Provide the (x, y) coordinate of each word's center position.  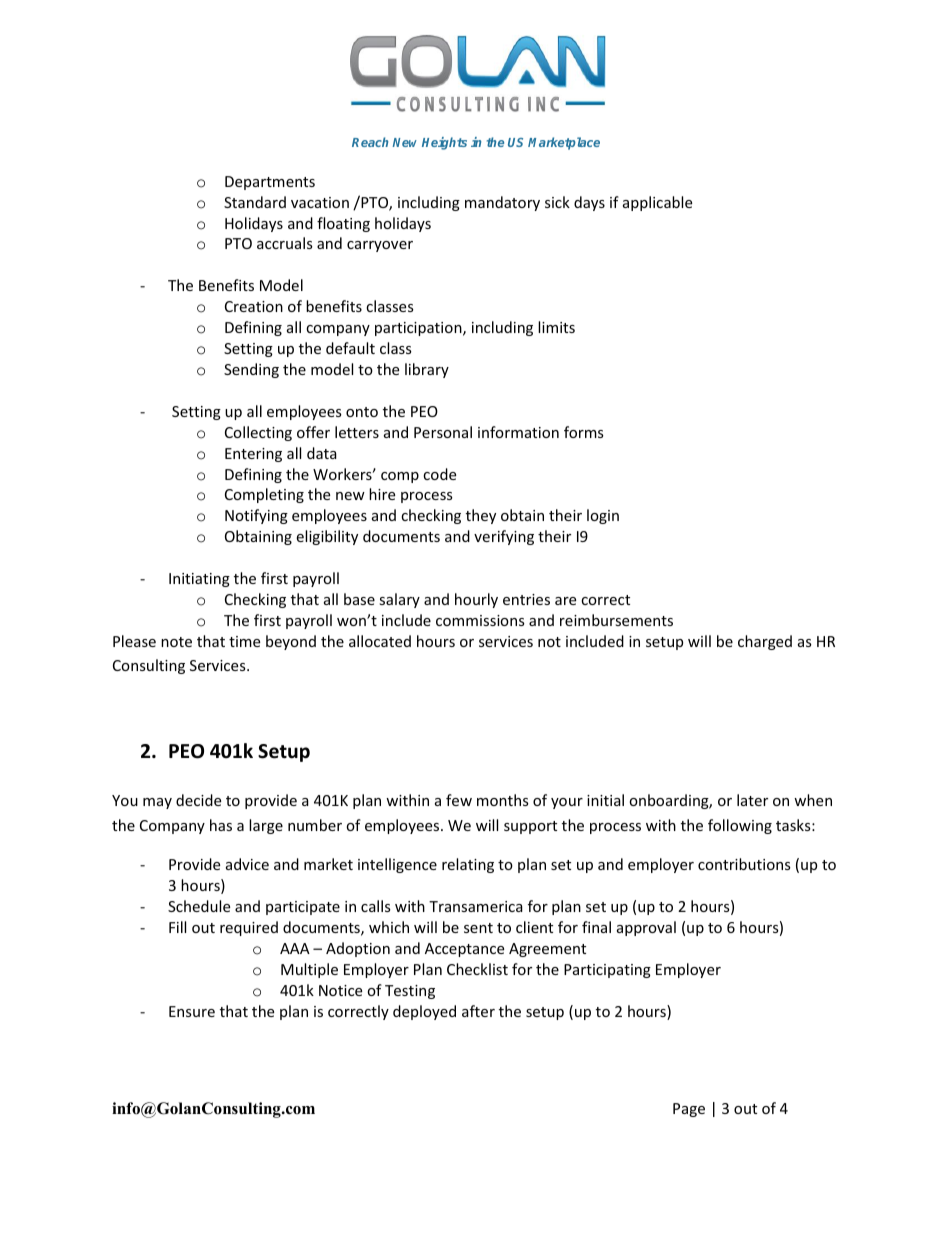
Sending (251, 370)
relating (468, 865)
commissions (480, 620)
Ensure (192, 1011)
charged (765, 642)
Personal (443, 432)
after (478, 1011)
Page (689, 1110)
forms (584, 432)
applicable (657, 203)
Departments (270, 183)
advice (247, 864)
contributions (744, 864)
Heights (444, 143)
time (244, 641)
